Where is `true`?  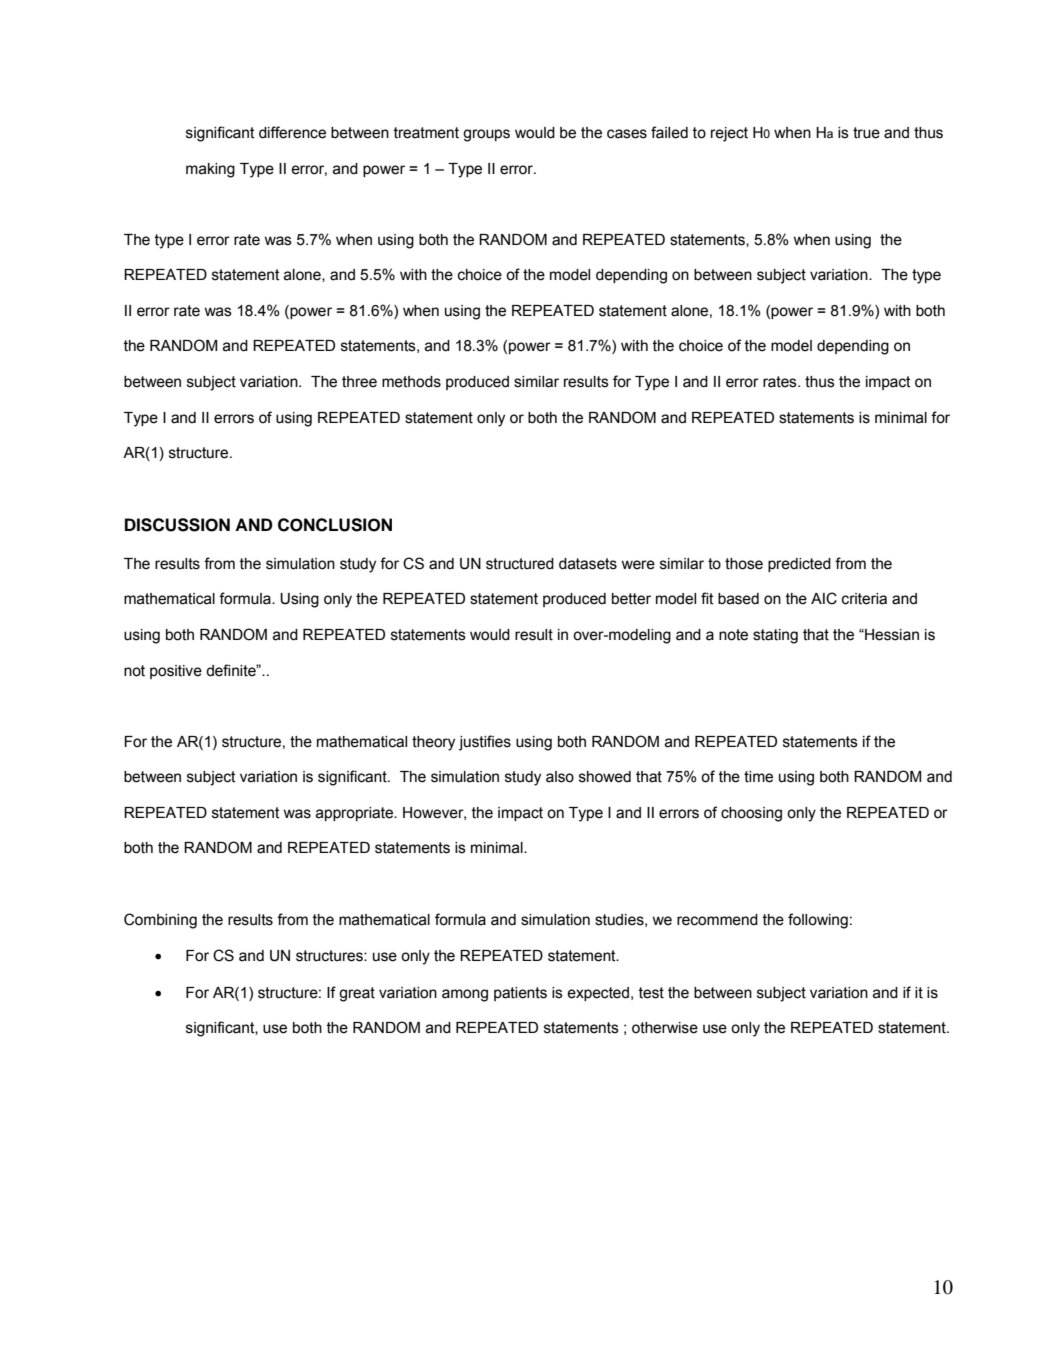 true is located at coordinates (866, 133).
